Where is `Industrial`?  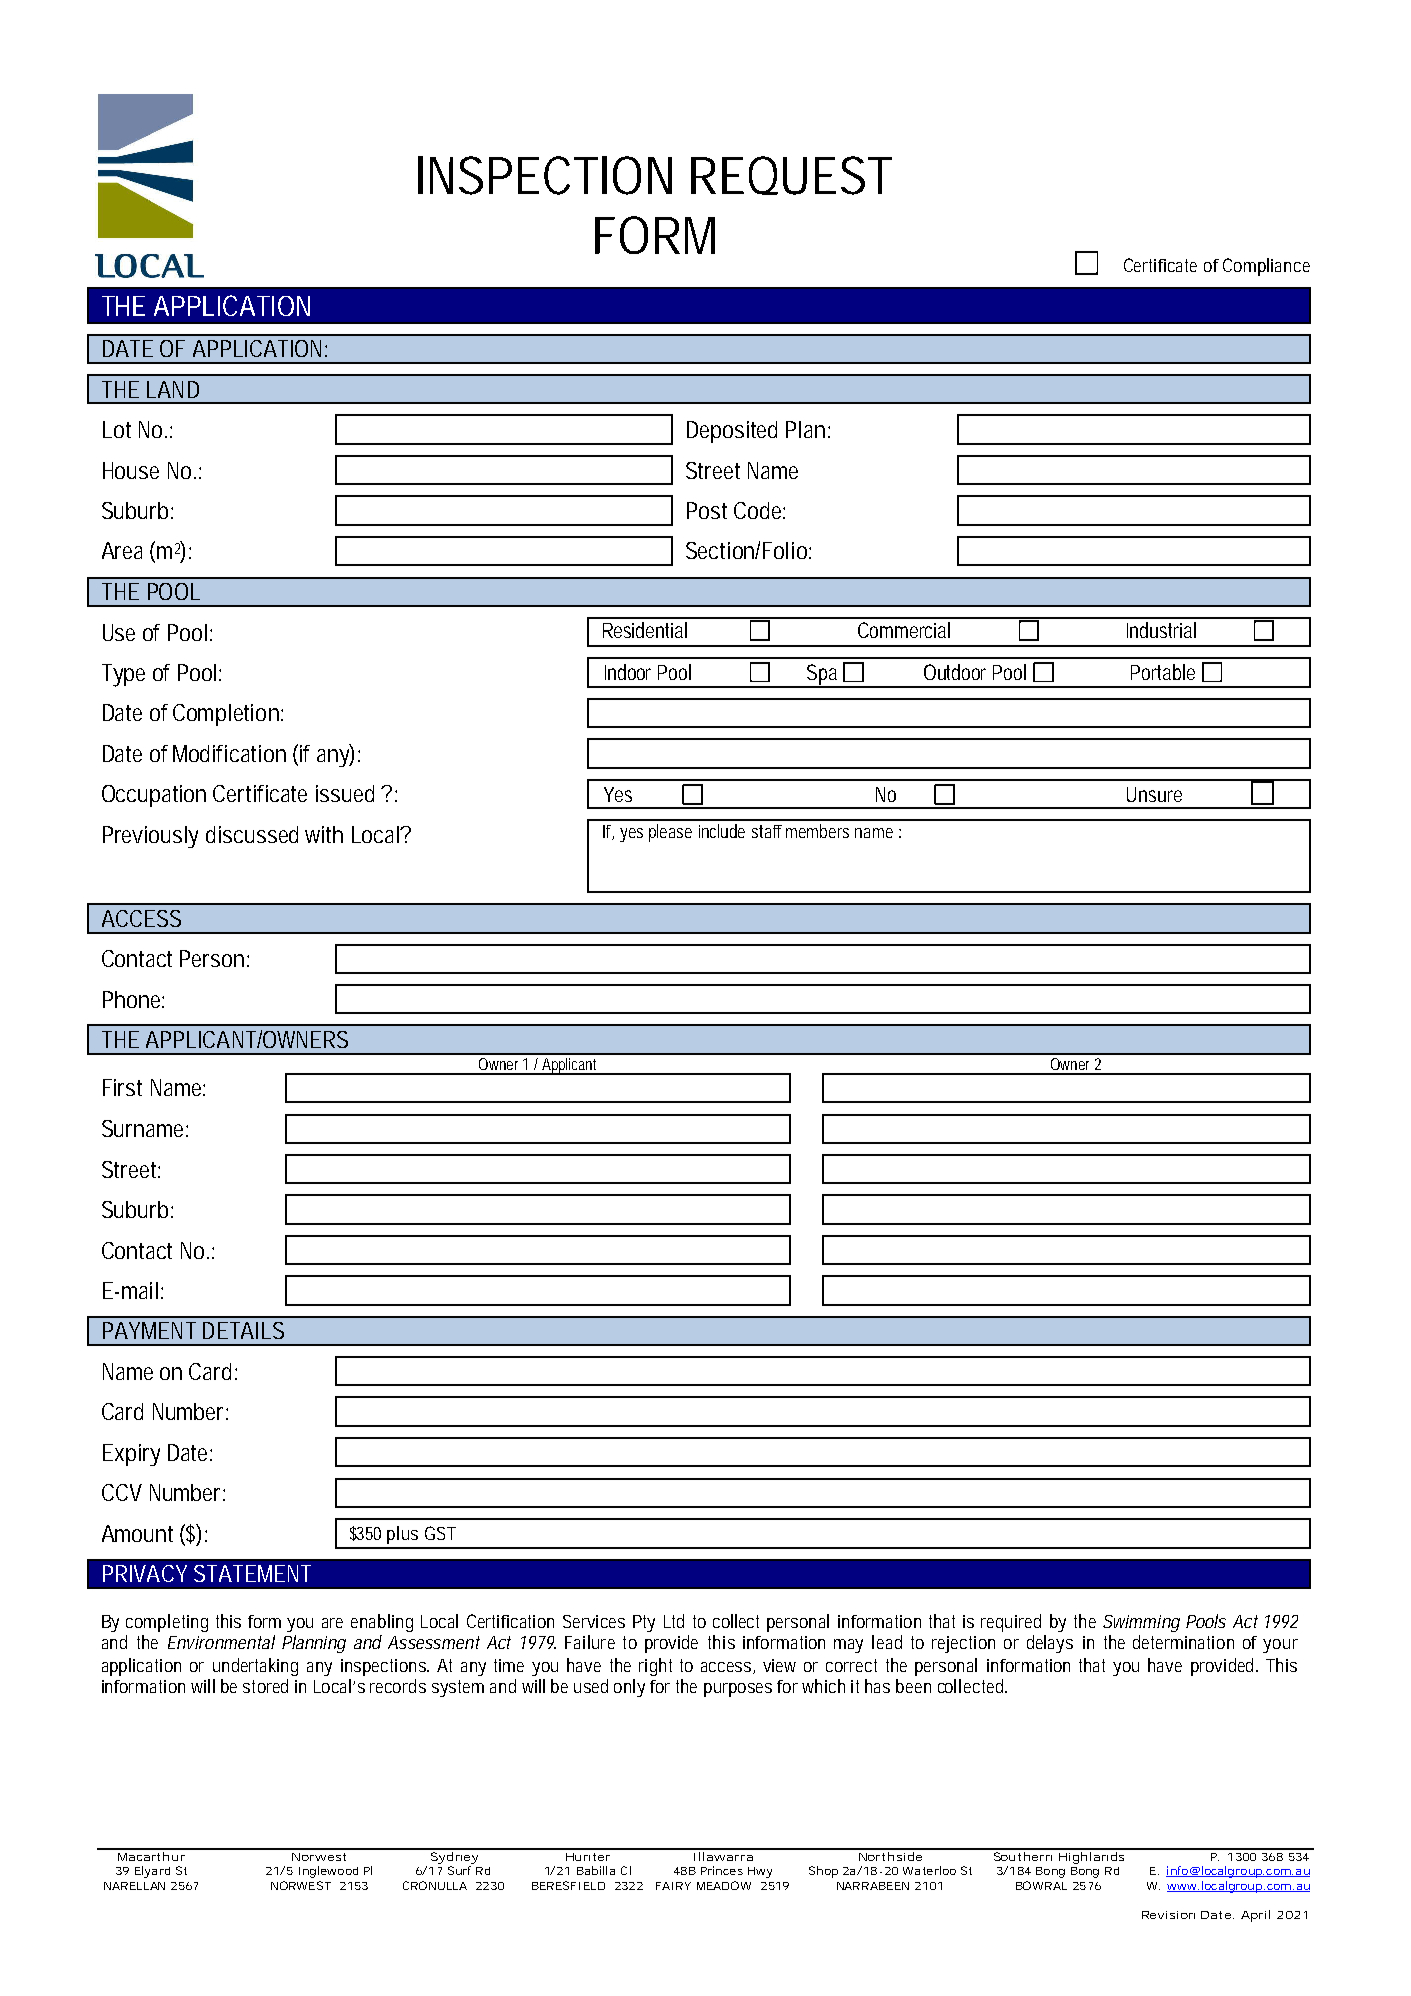
Industrial is located at coordinates (1161, 630).
